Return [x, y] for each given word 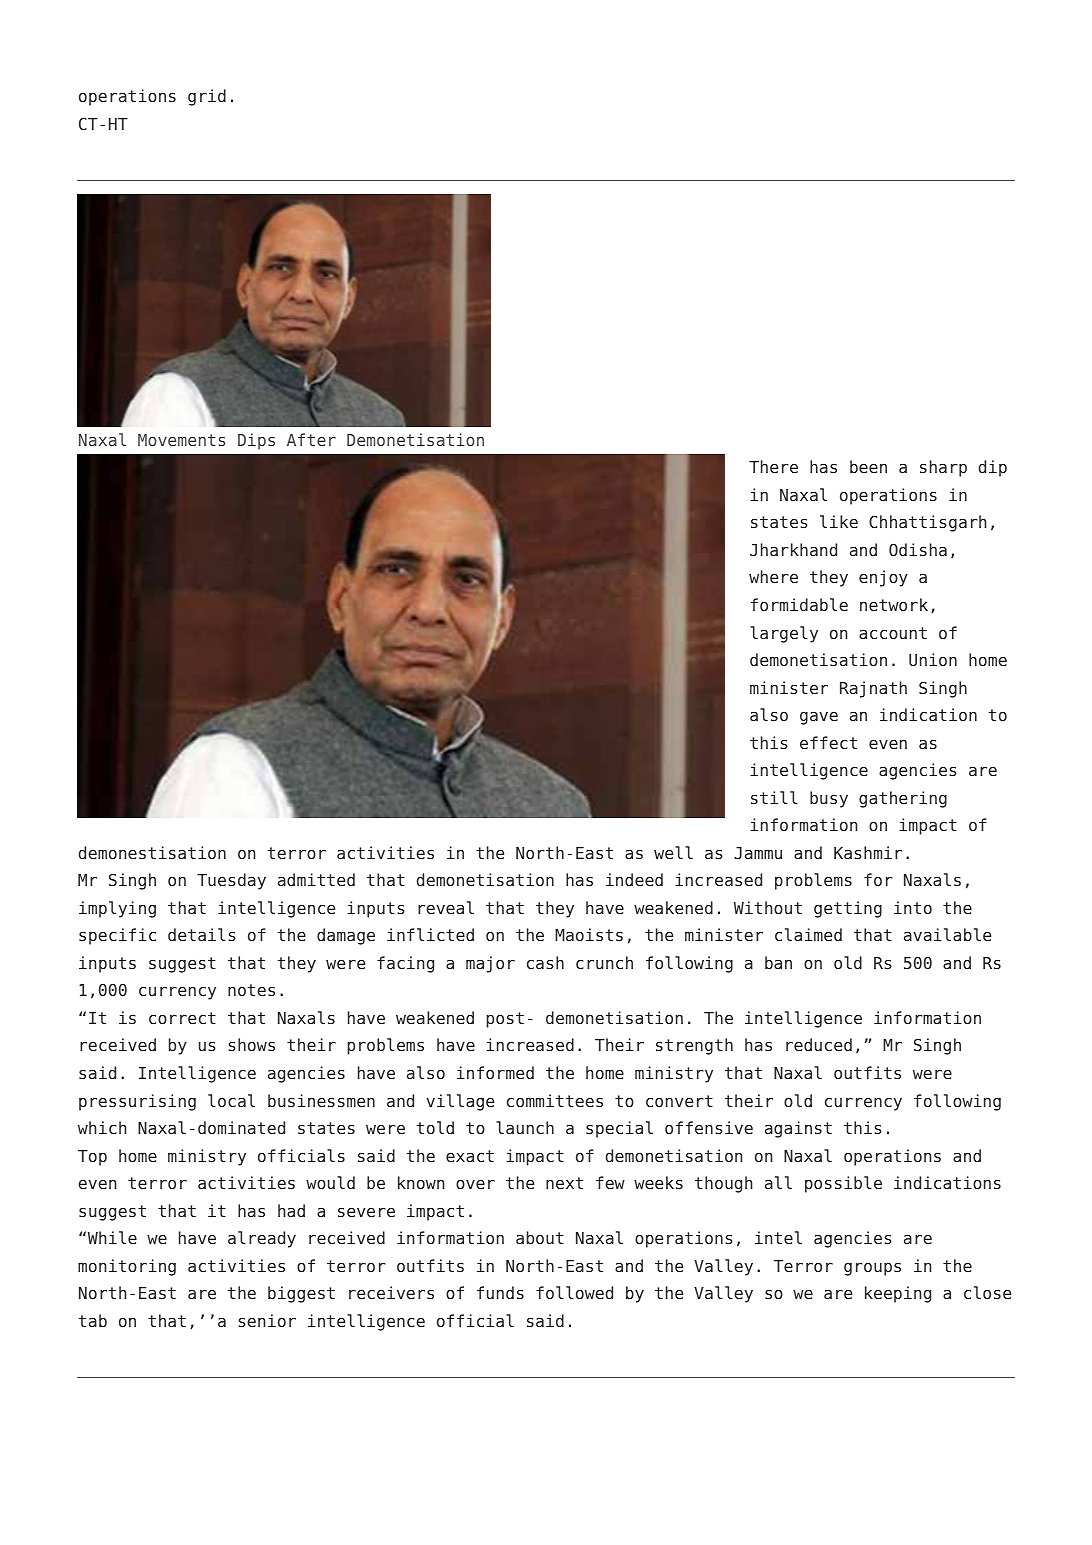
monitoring [127, 1267]
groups [872, 1269]
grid [207, 97]
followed [574, 1292]
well [673, 852]
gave [819, 718]
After [311, 439]
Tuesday [231, 881]
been [868, 466]
